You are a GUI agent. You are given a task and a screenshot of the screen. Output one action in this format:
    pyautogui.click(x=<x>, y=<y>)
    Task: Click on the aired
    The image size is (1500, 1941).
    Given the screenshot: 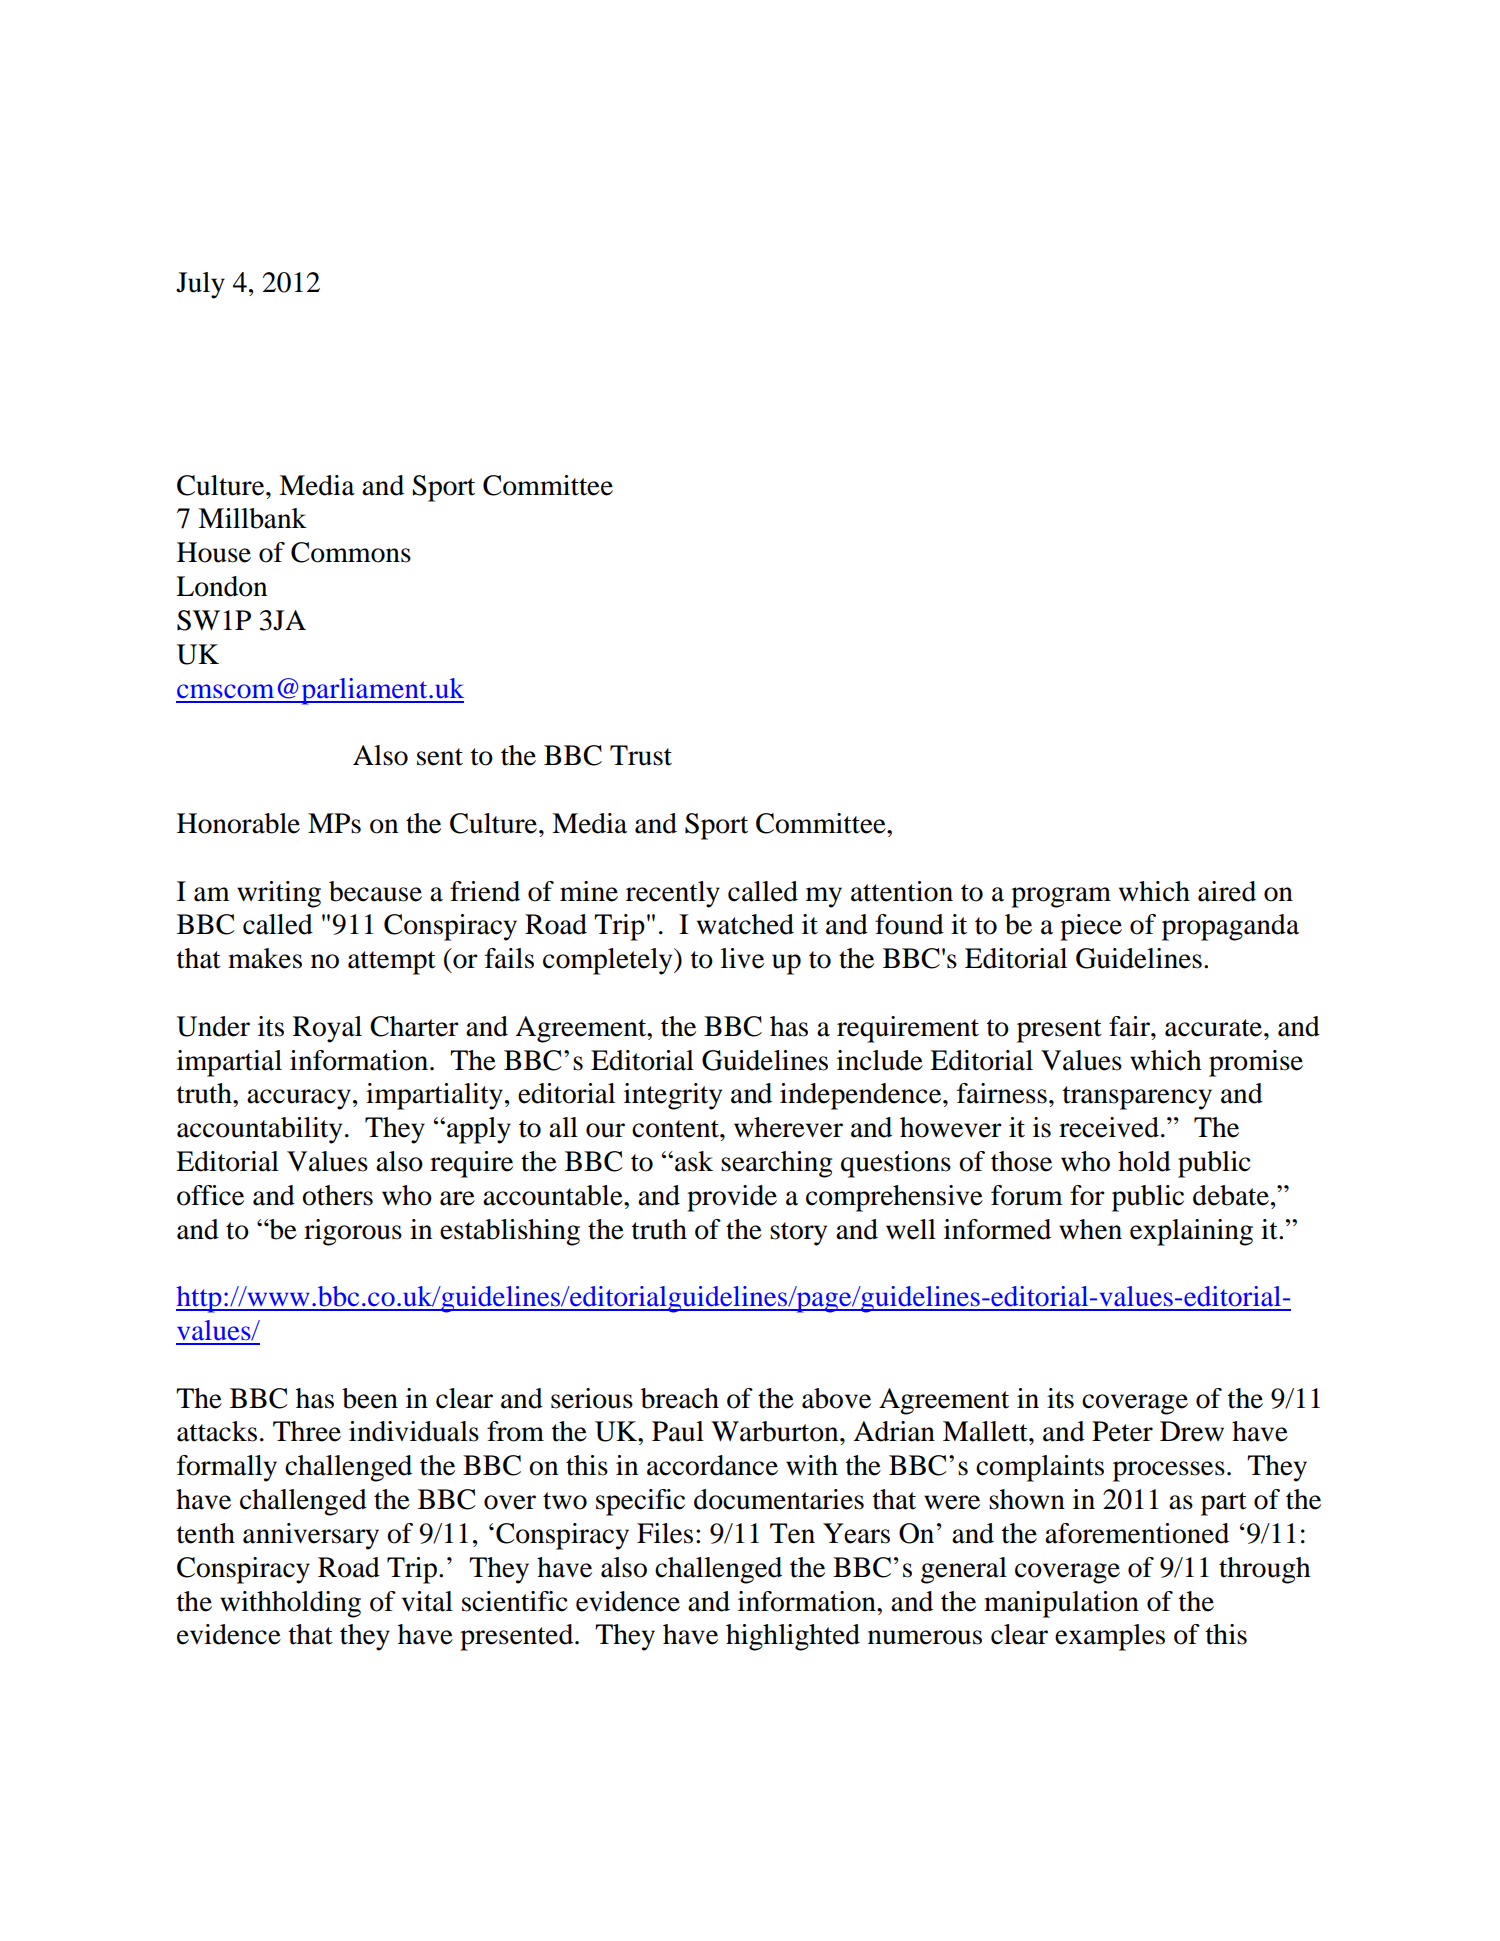 What is the action you would take?
    pyautogui.click(x=1227, y=891)
